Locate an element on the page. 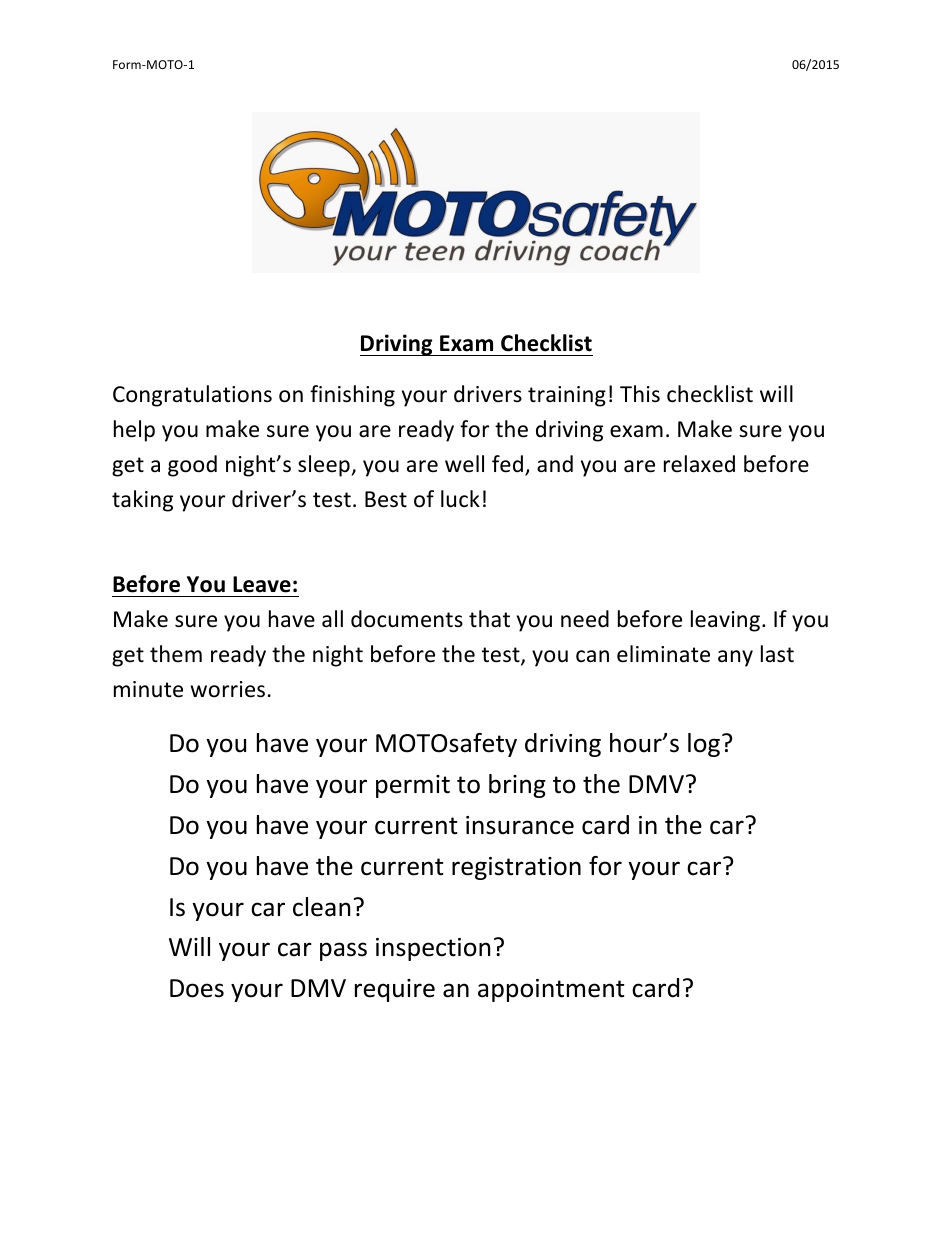 This document has width=952, height=1233. appointment is located at coordinates (551, 990).
